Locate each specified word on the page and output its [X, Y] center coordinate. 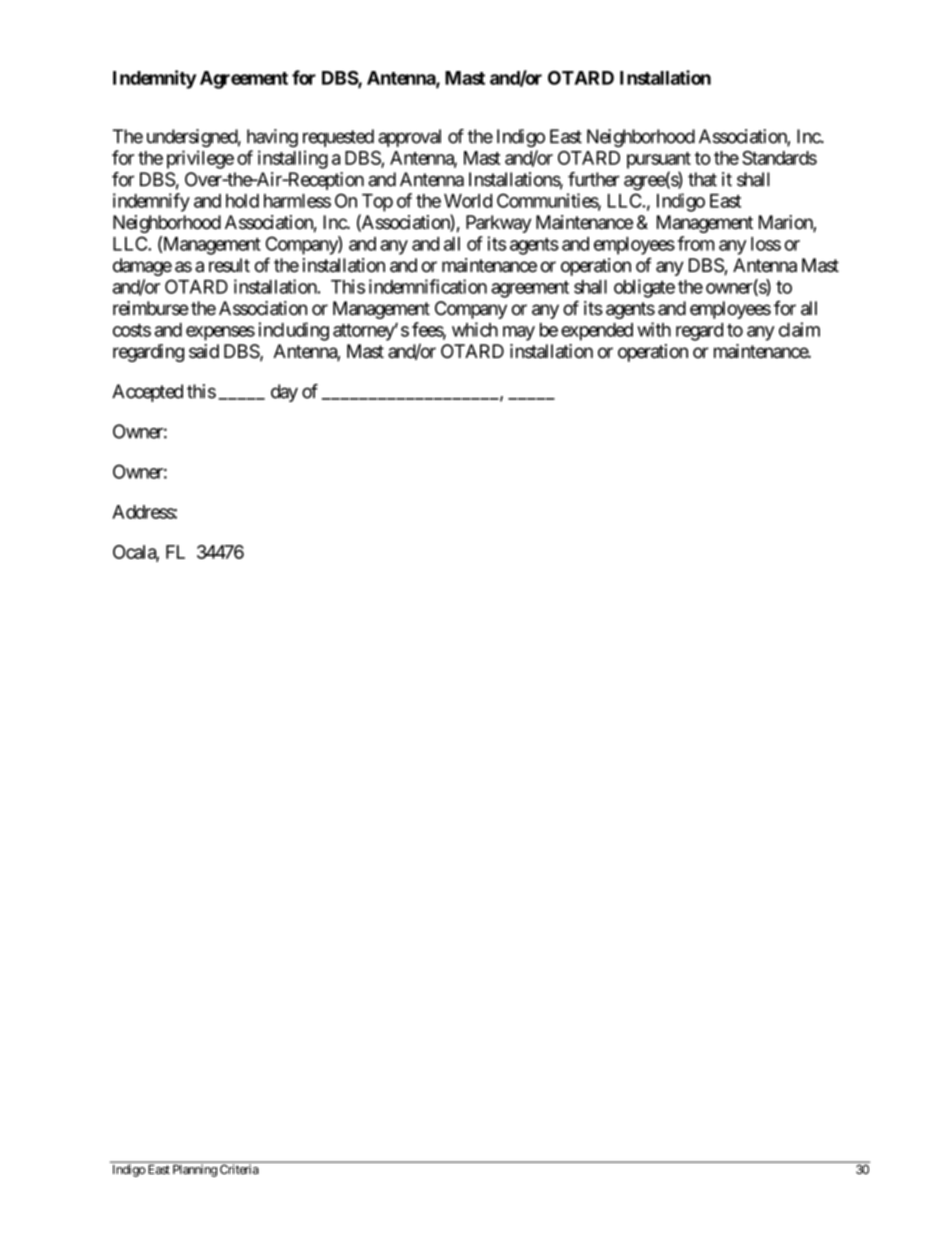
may [519, 333]
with [654, 329]
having [272, 138]
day [284, 393]
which [475, 329]
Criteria [239, 1169]
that [702, 179]
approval [409, 138]
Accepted [147, 393]
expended [597, 332]
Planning [195, 1171]
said [204, 351]
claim [799, 329]
